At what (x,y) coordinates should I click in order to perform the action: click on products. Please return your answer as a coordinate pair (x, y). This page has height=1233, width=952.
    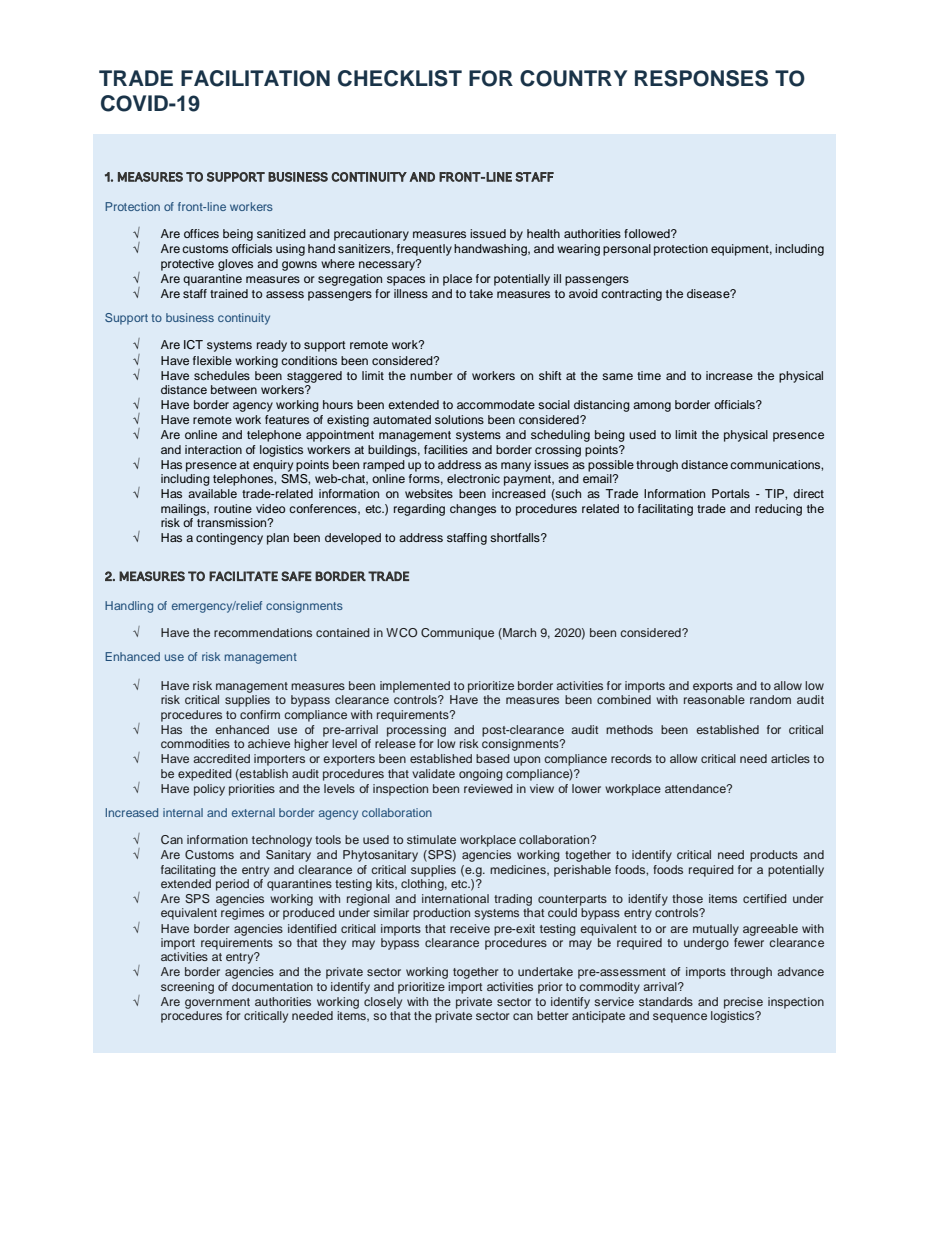
    Looking at the image, I should click on (774, 856).
